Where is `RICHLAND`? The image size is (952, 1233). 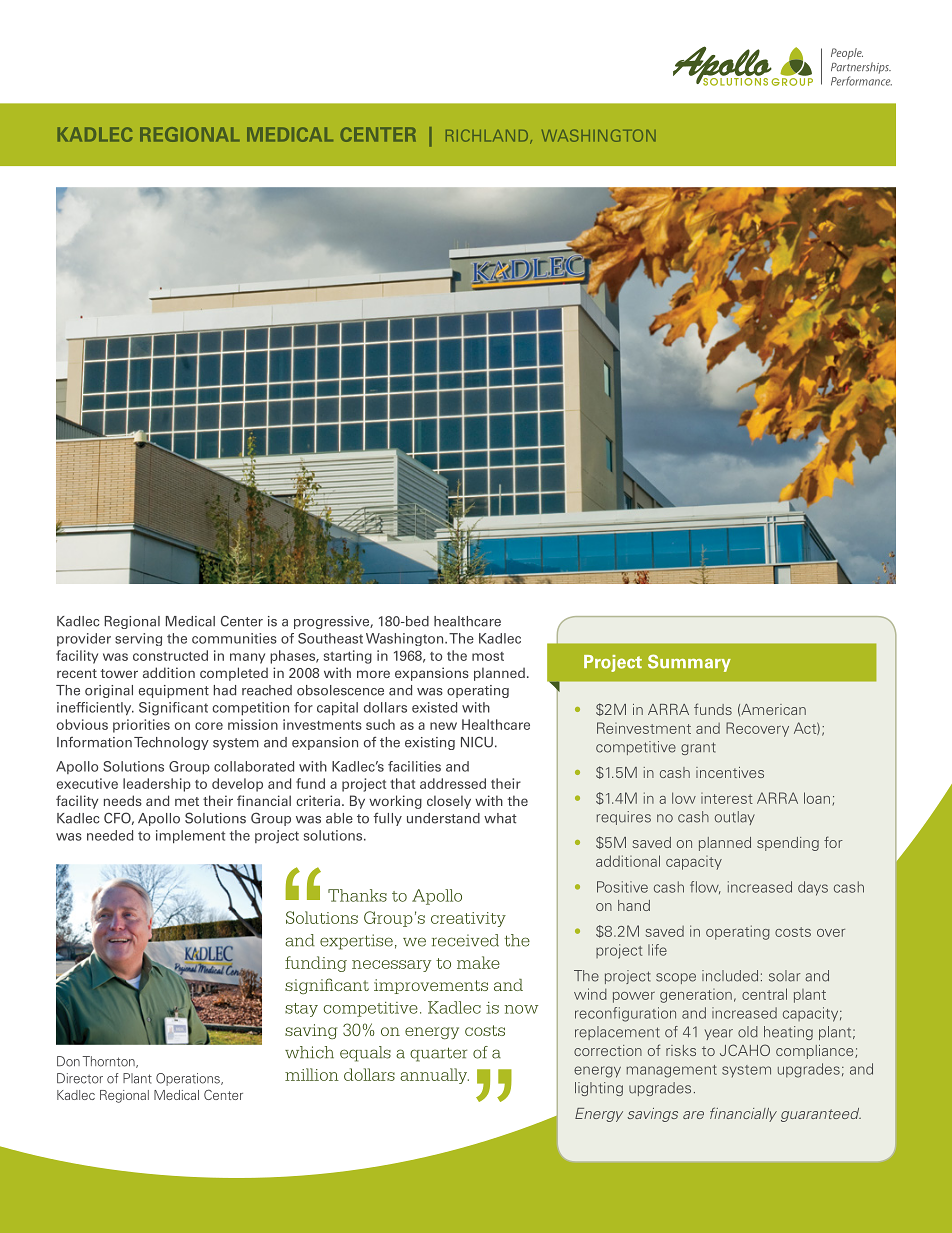 RICHLAND is located at coordinates (488, 136).
